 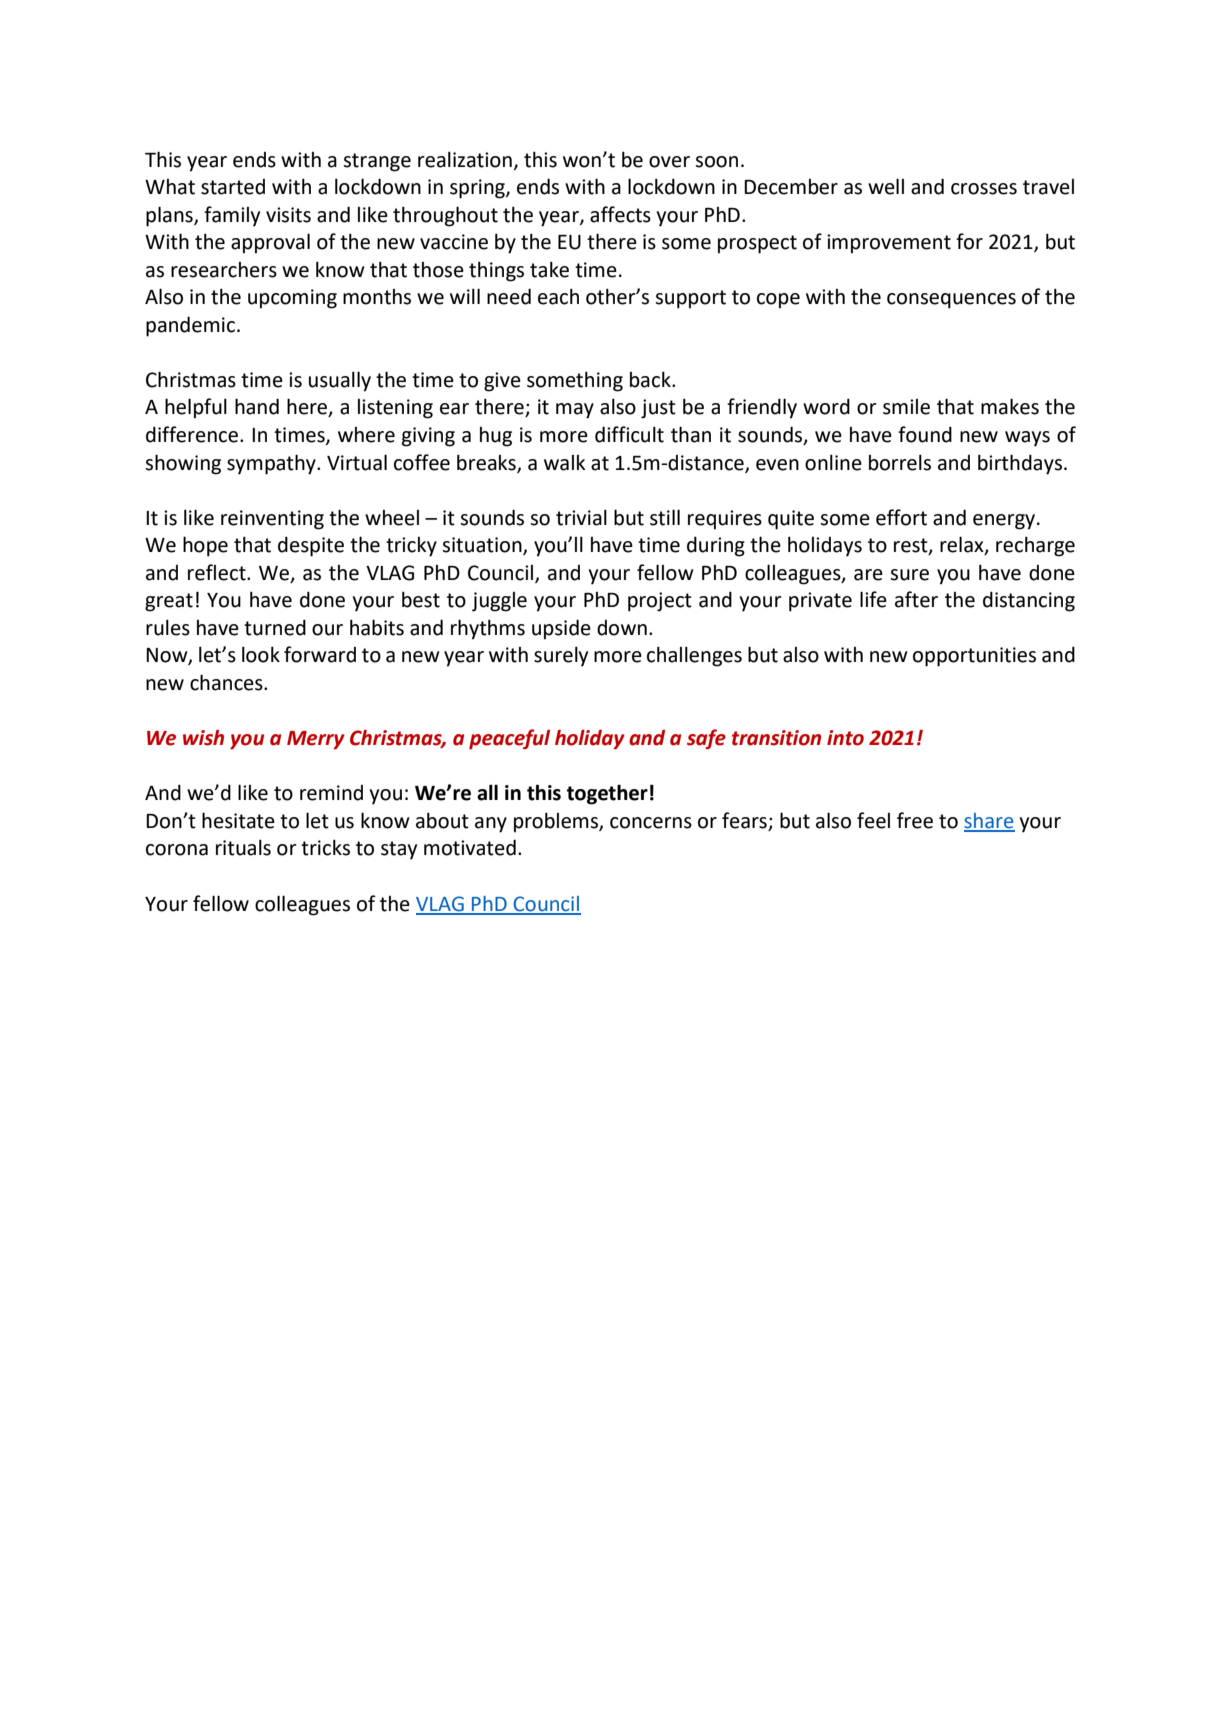 I want to click on free, so click(x=915, y=820).
